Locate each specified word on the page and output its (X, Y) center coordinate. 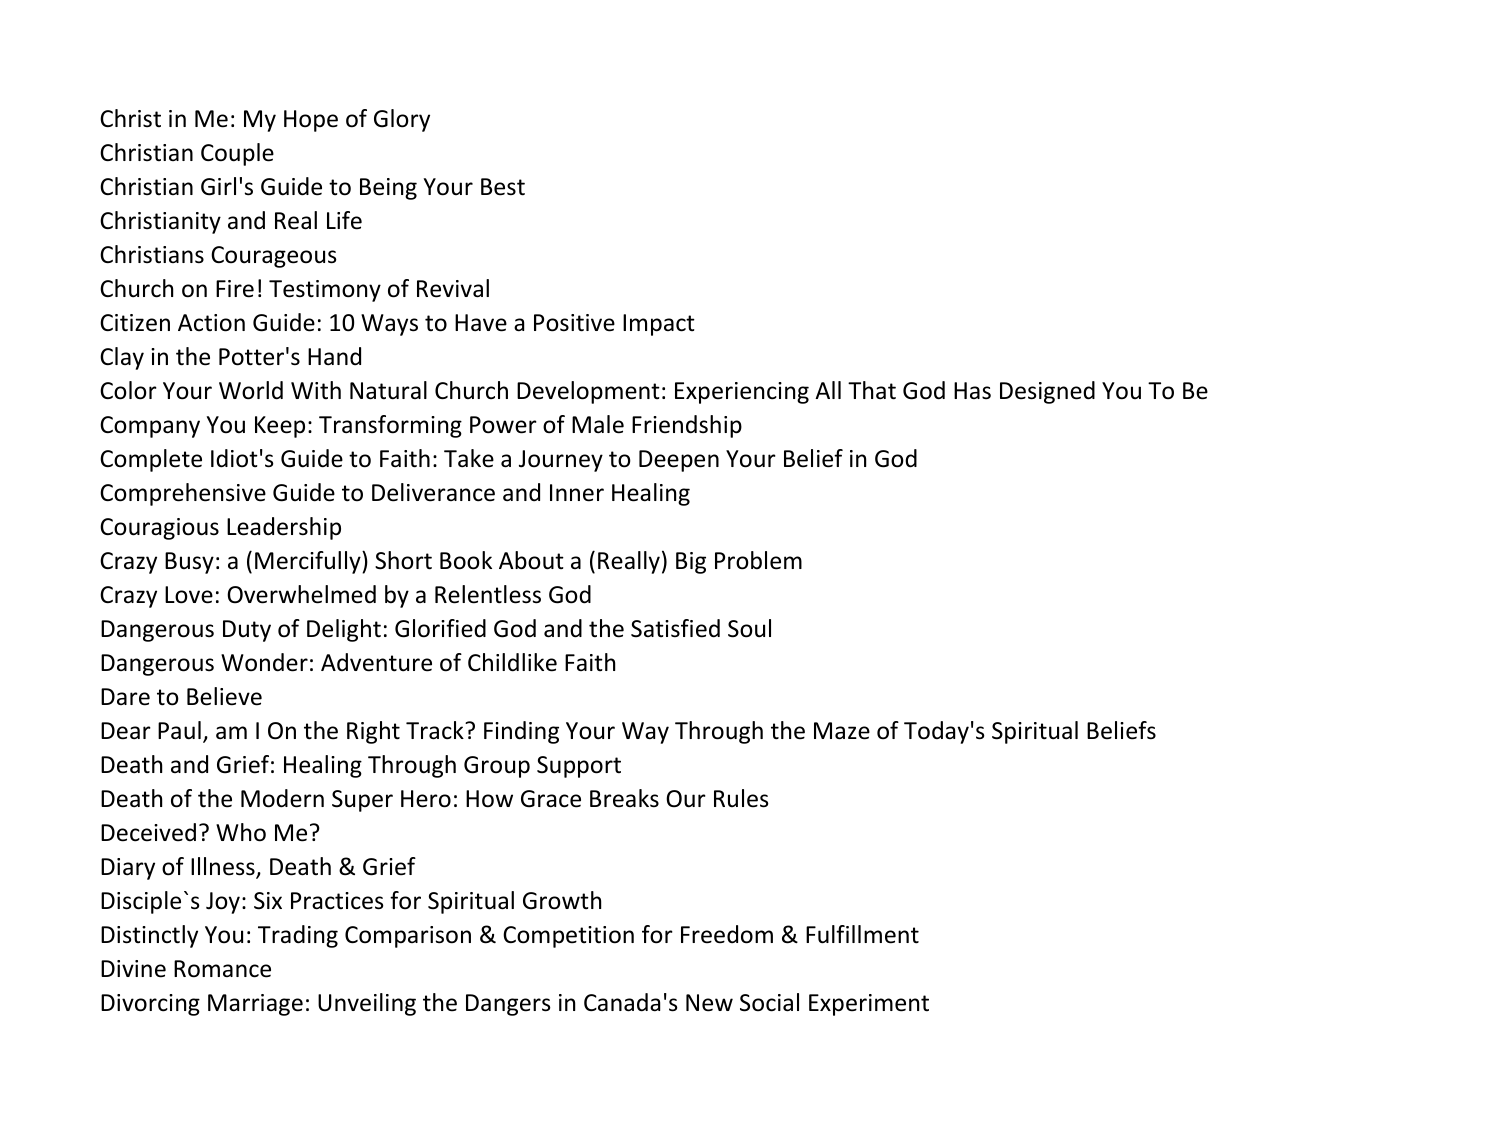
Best (503, 187)
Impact (659, 325)
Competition (568, 937)
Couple (237, 154)
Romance (222, 969)
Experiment (869, 1005)
